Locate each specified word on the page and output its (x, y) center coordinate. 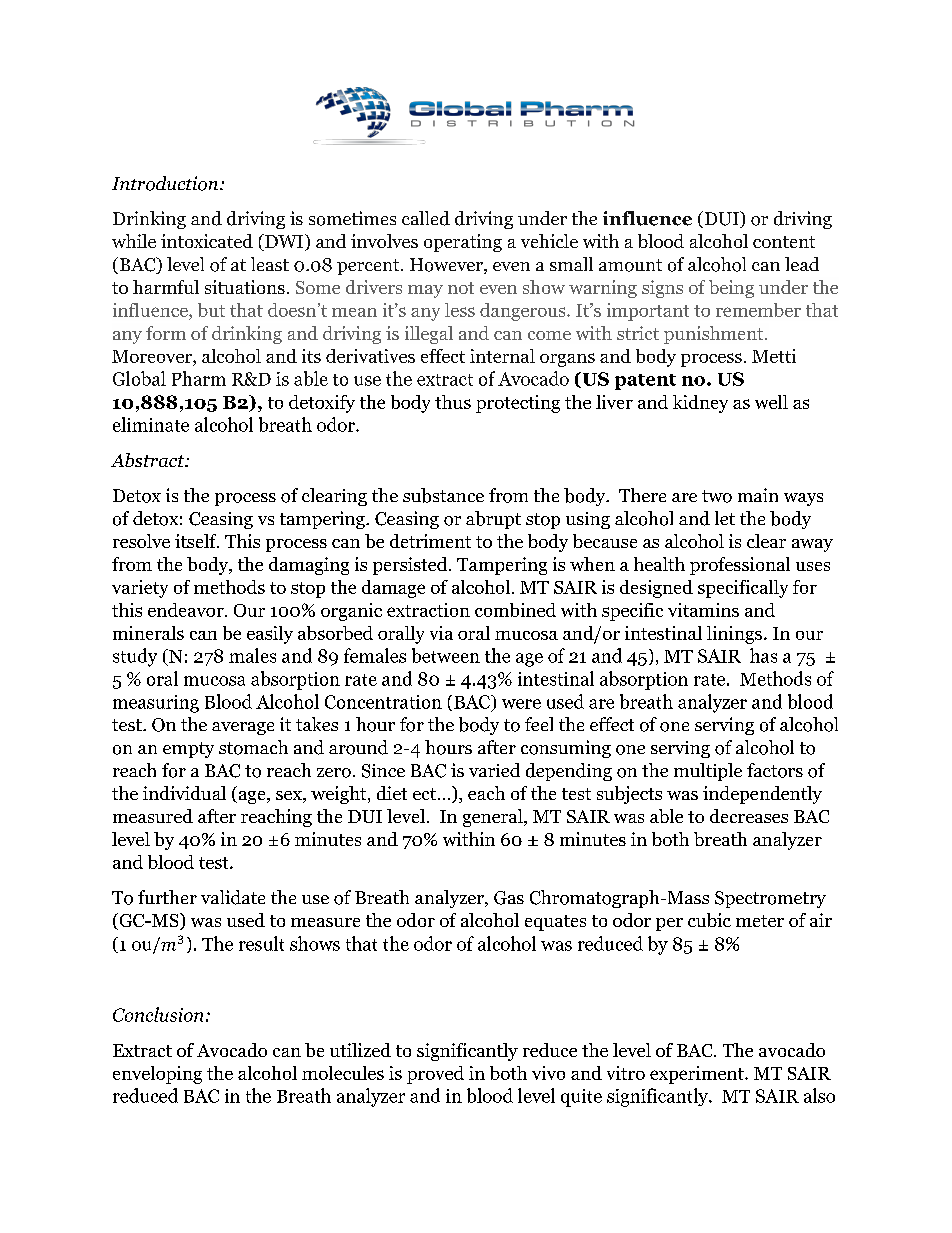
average (243, 728)
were (521, 704)
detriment (430, 541)
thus (453, 402)
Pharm (199, 378)
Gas (509, 898)
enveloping (157, 1075)
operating (463, 243)
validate (233, 897)
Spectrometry (770, 899)
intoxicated (207, 241)
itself (197, 541)
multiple (708, 772)
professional (740, 566)
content (784, 242)
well (771, 402)
